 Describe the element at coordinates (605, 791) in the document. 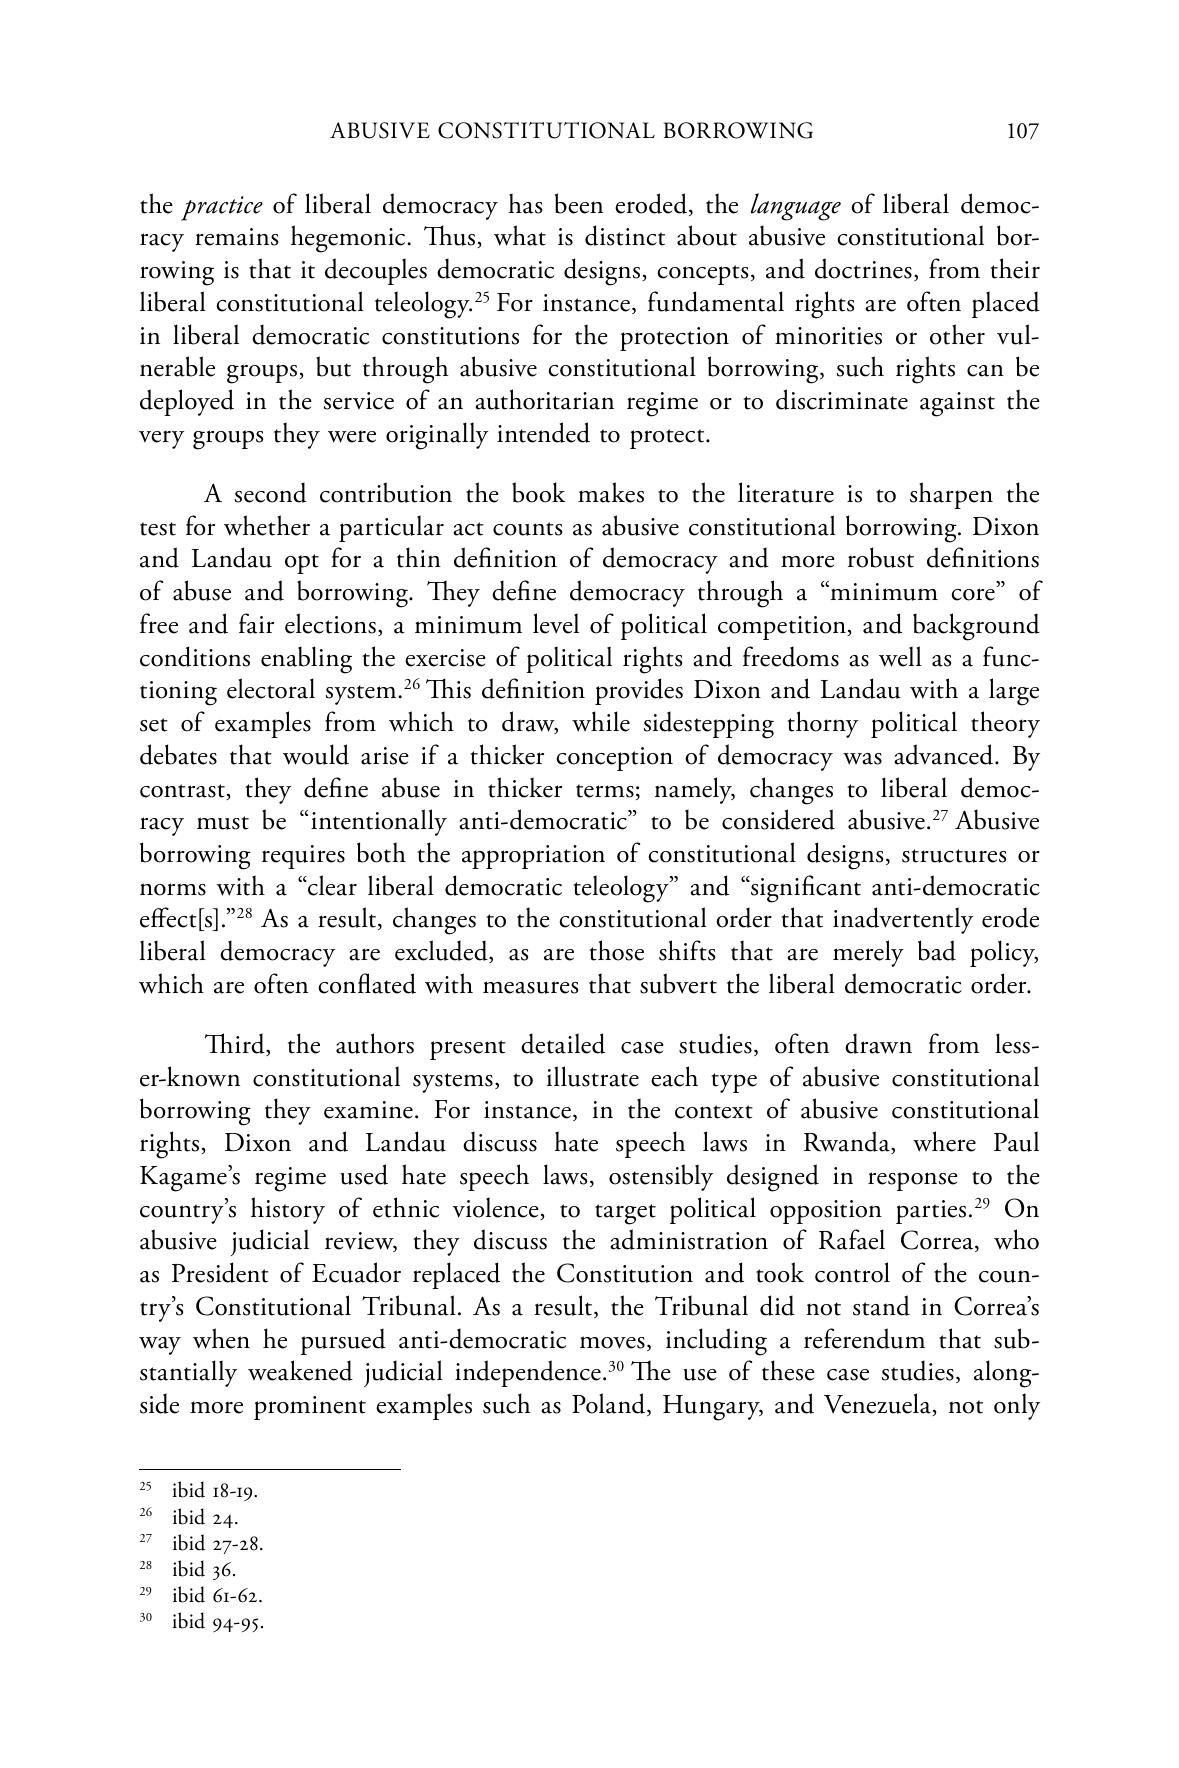

I see `terms` at that location.
